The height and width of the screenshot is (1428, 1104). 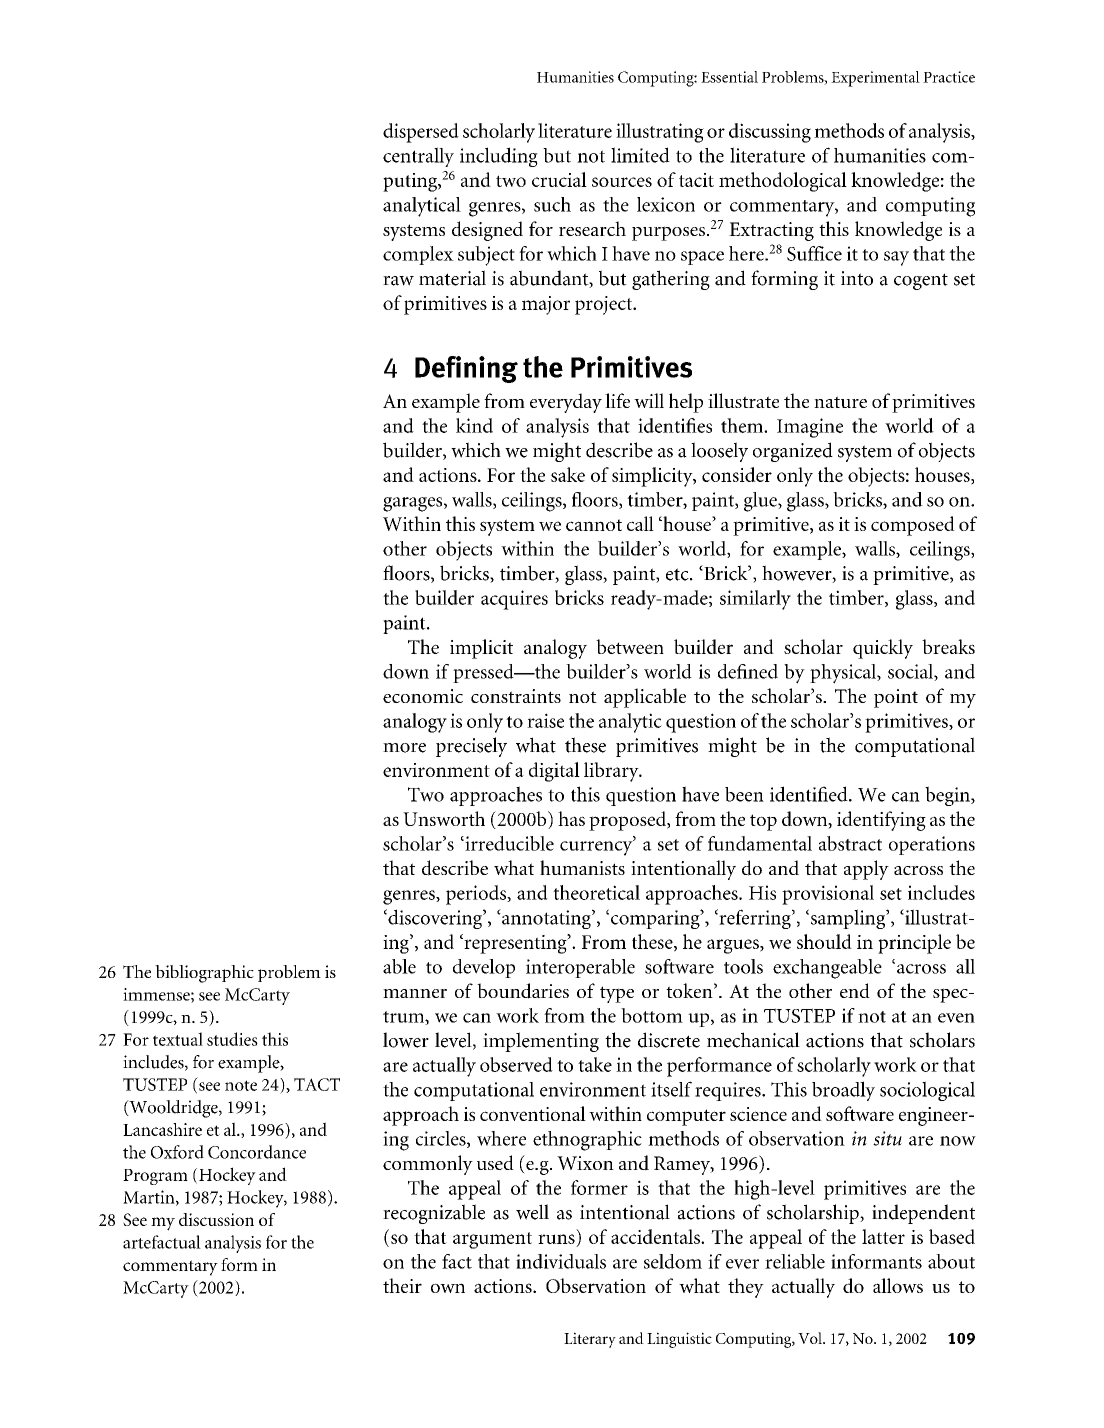 I want to click on individuals, so click(x=561, y=1261).
